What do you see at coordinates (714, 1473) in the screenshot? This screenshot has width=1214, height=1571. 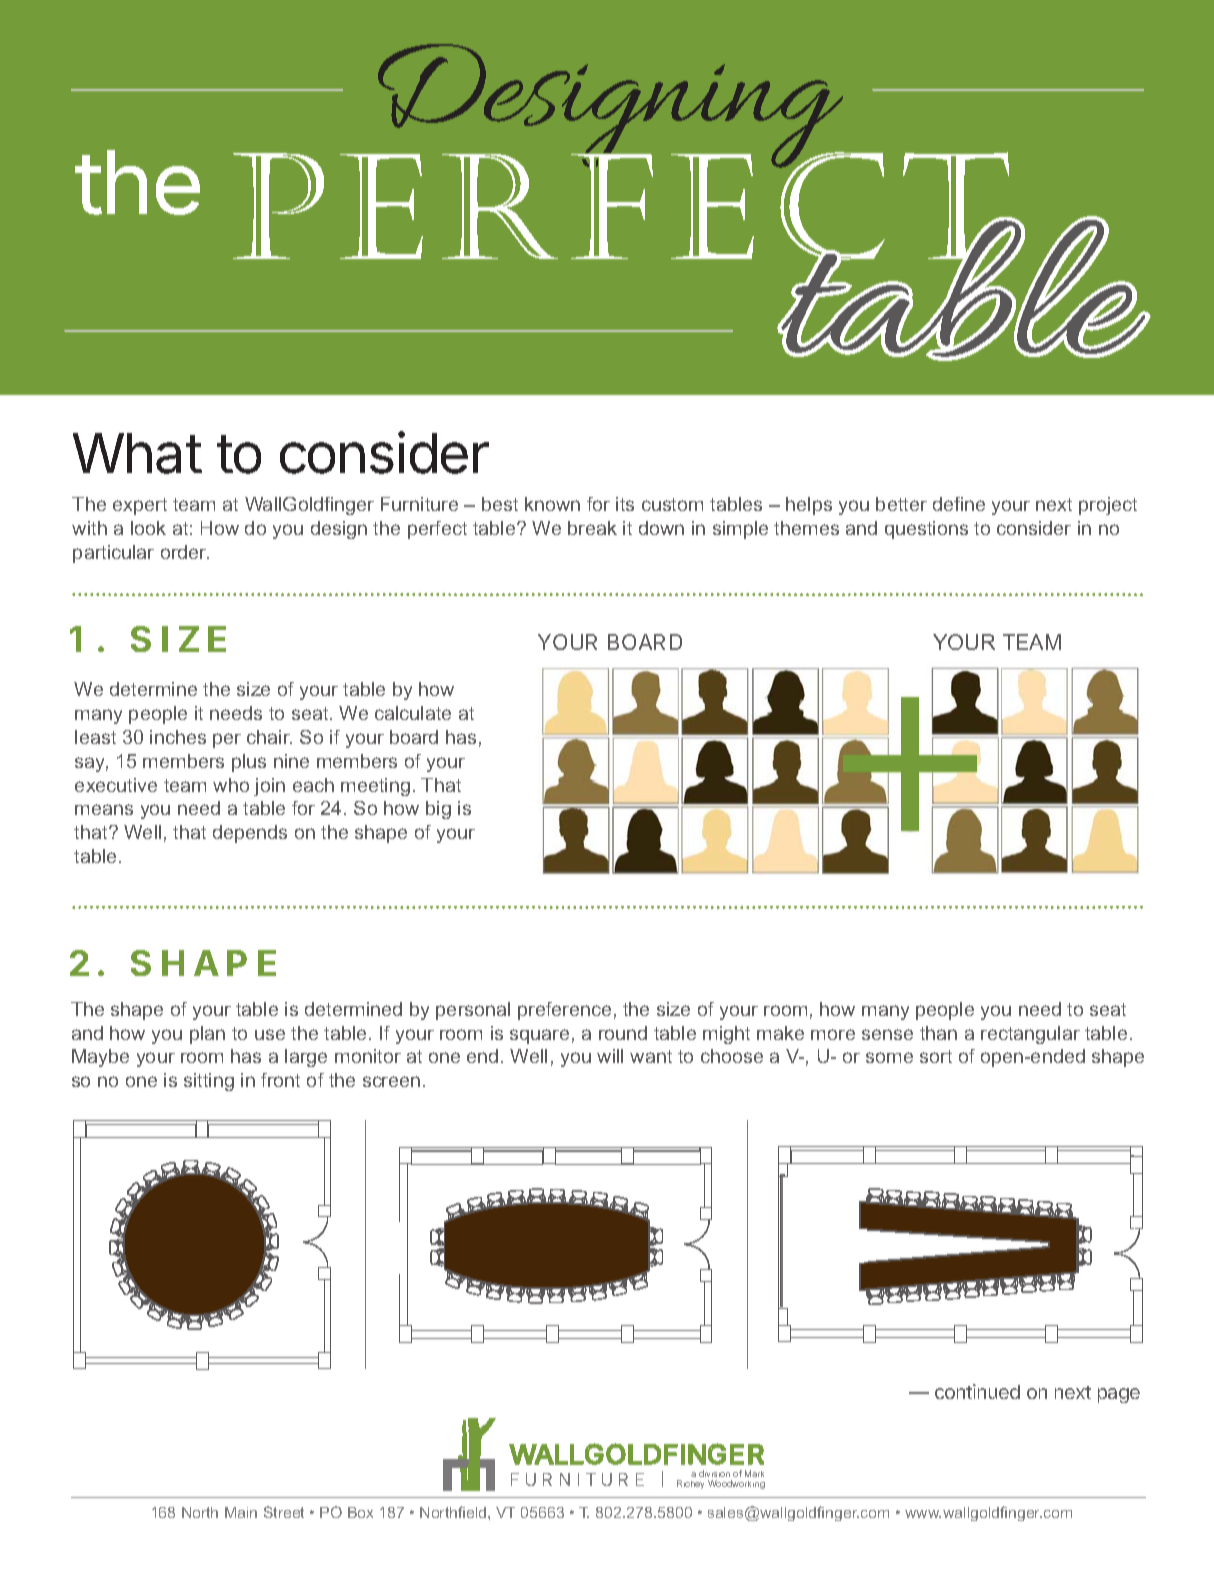 I see `division` at bounding box center [714, 1473].
